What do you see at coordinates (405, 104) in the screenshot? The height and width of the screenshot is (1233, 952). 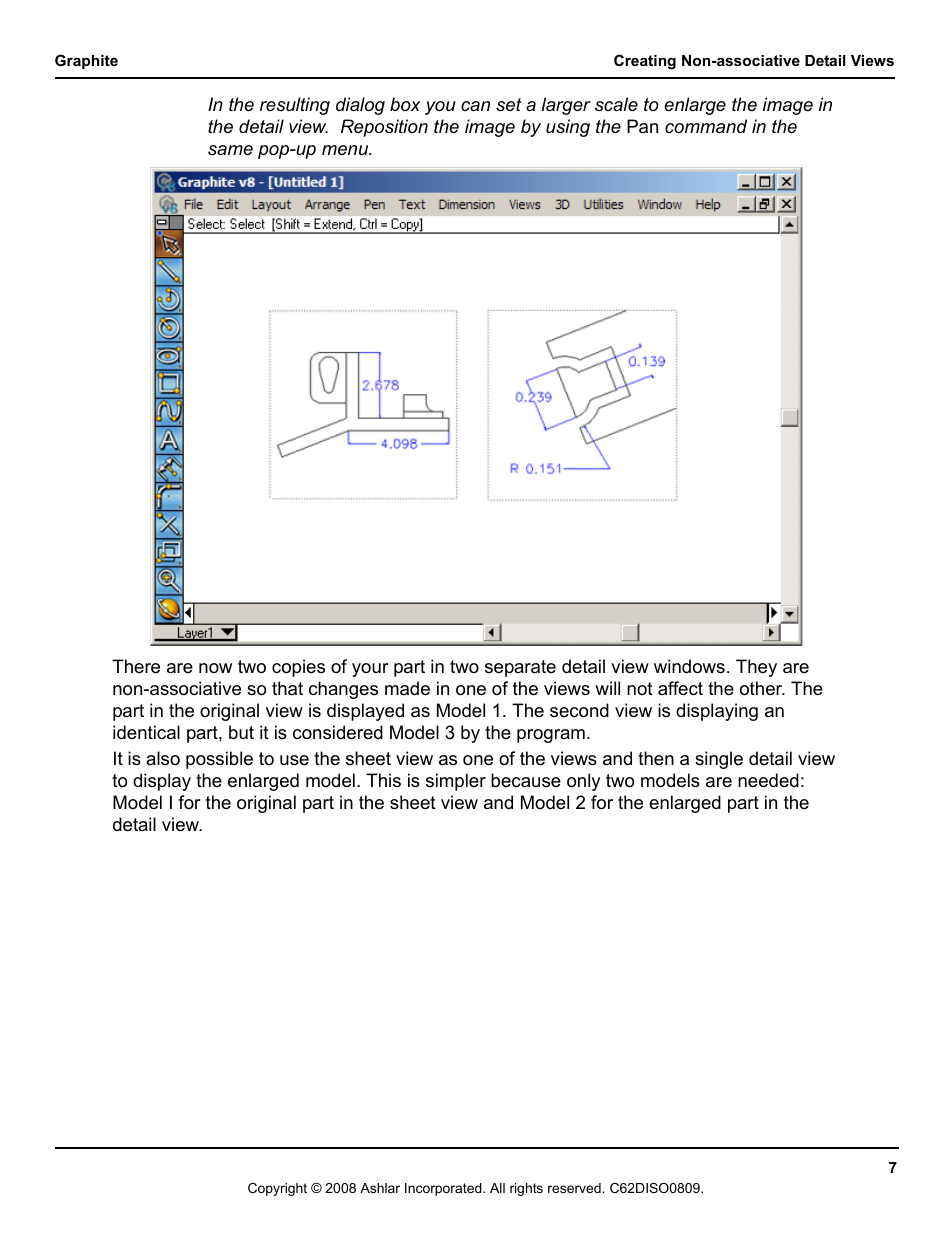 I see `box` at bounding box center [405, 104].
